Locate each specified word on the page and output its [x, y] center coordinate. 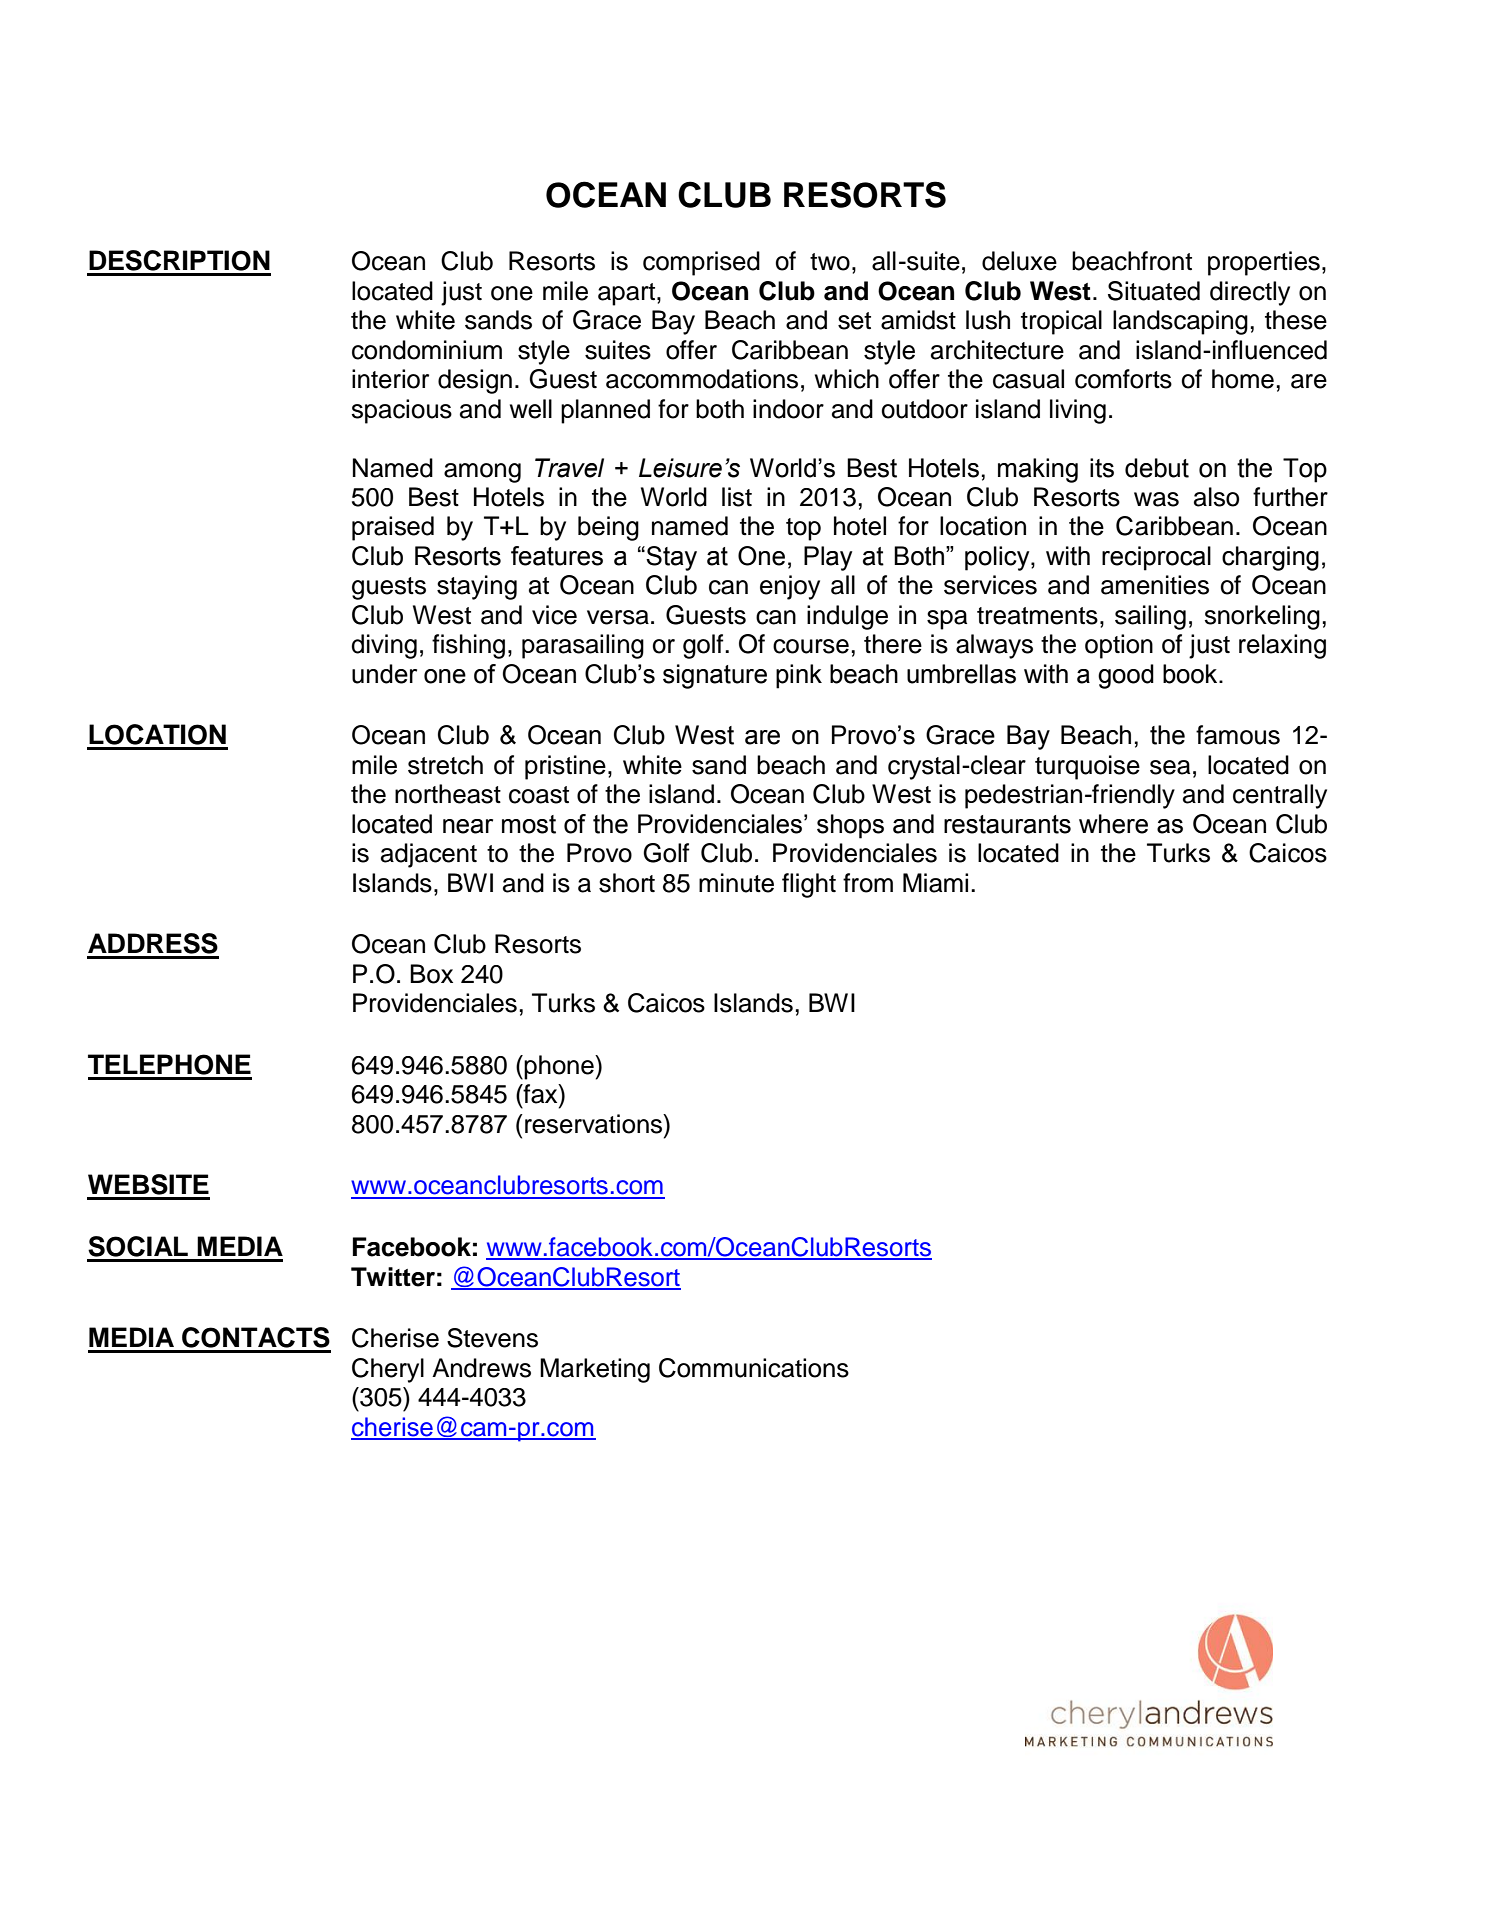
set [854, 321]
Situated [1154, 291]
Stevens [492, 1338]
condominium [427, 350]
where [1113, 824]
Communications [754, 1368]
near [468, 826]
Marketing [595, 1370]
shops [850, 826]
